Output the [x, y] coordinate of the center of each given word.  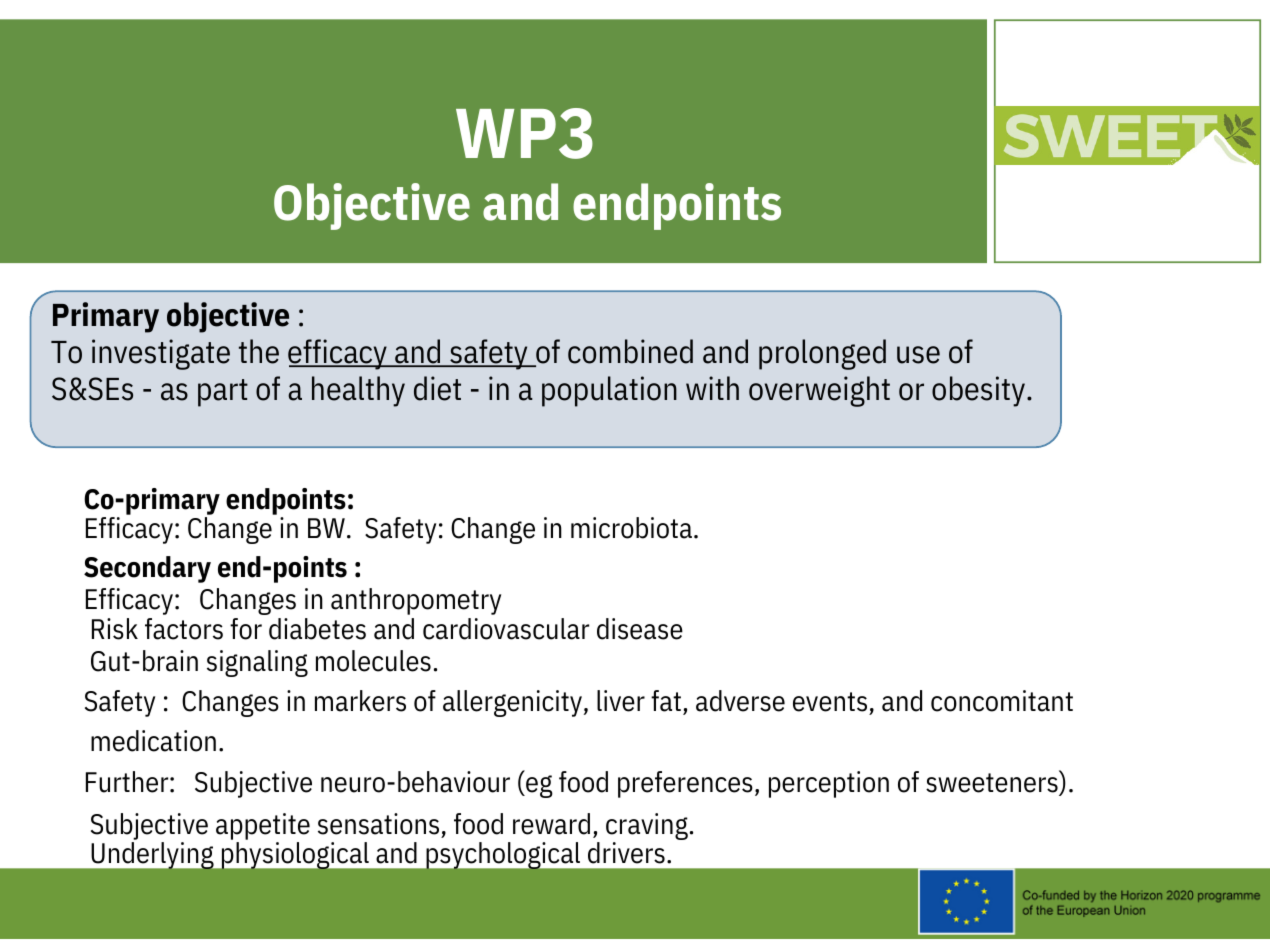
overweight [819, 391]
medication [153, 741]
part [223, 393]
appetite [263, 826]
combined [630, 351]
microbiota [631, 528]
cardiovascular [506, 629]
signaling [257, 663]
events [830, 702]
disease [640, 629]
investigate [161, 354]
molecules [373, 661]
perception [829, 784]
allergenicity [512, 703]
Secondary [147, 569]
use [918, 355]
